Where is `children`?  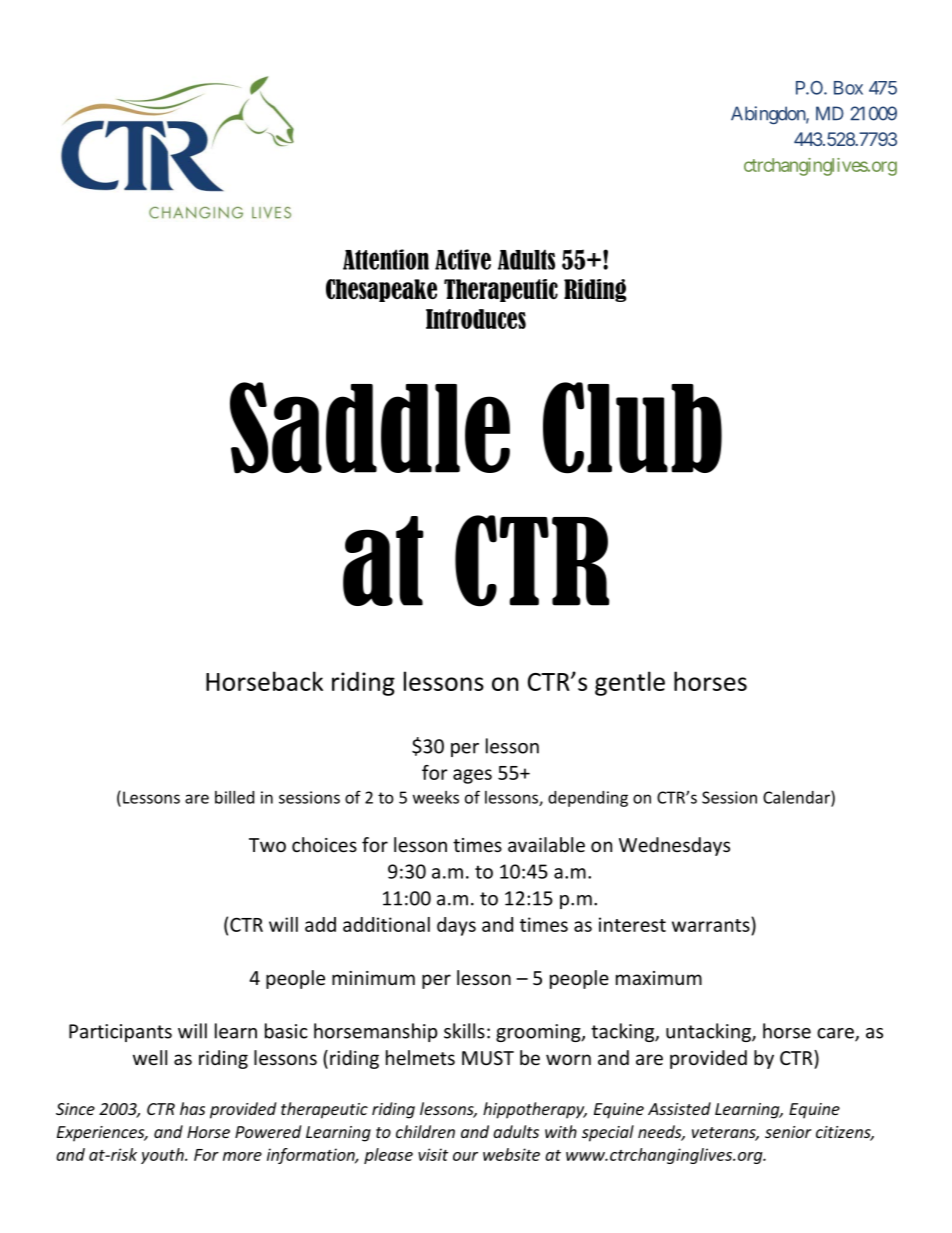 children is located at coordinates (425, 1131).
